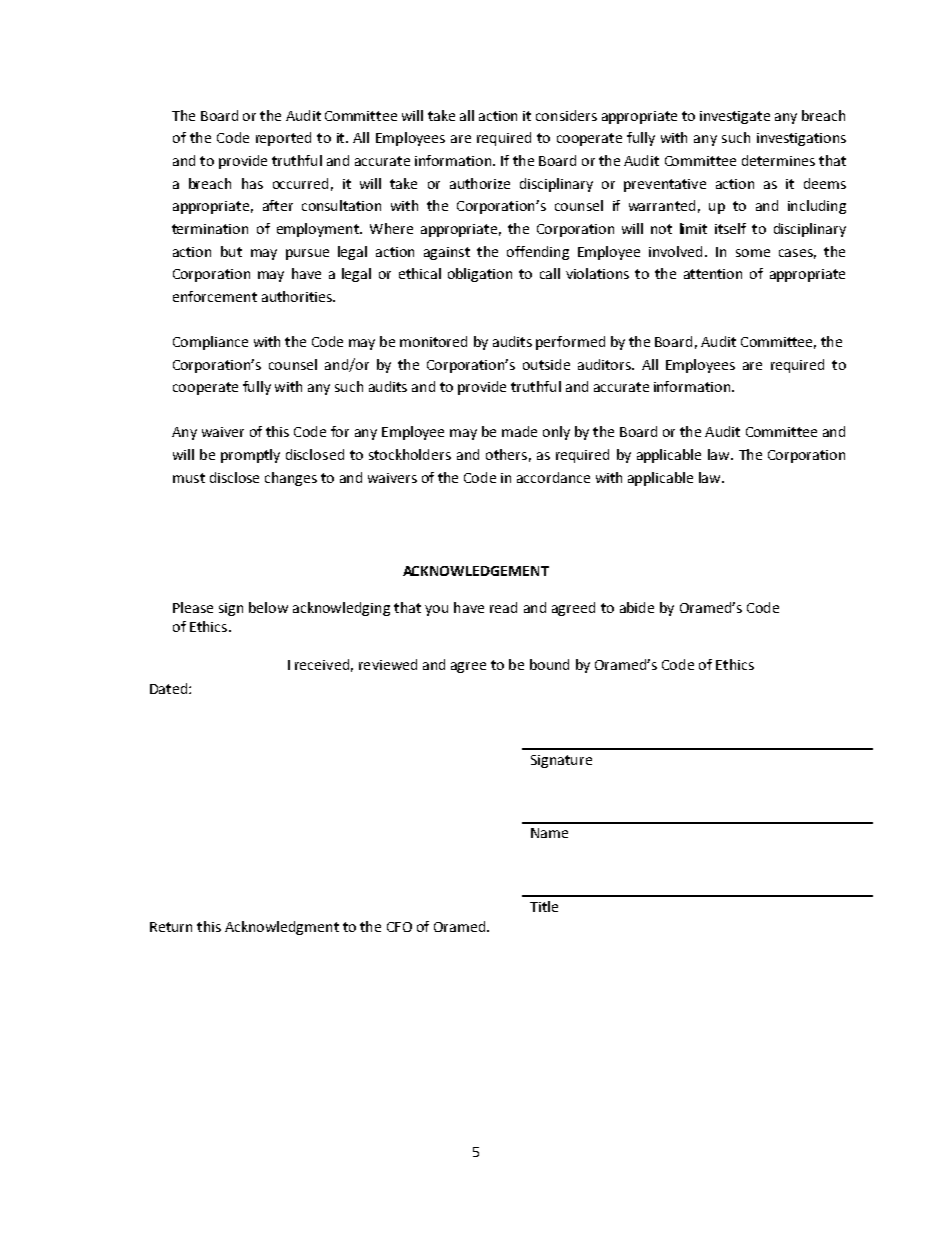 The height and width of the screenshot is (1233, 952). I want to click on changes, so click(291, 479).
